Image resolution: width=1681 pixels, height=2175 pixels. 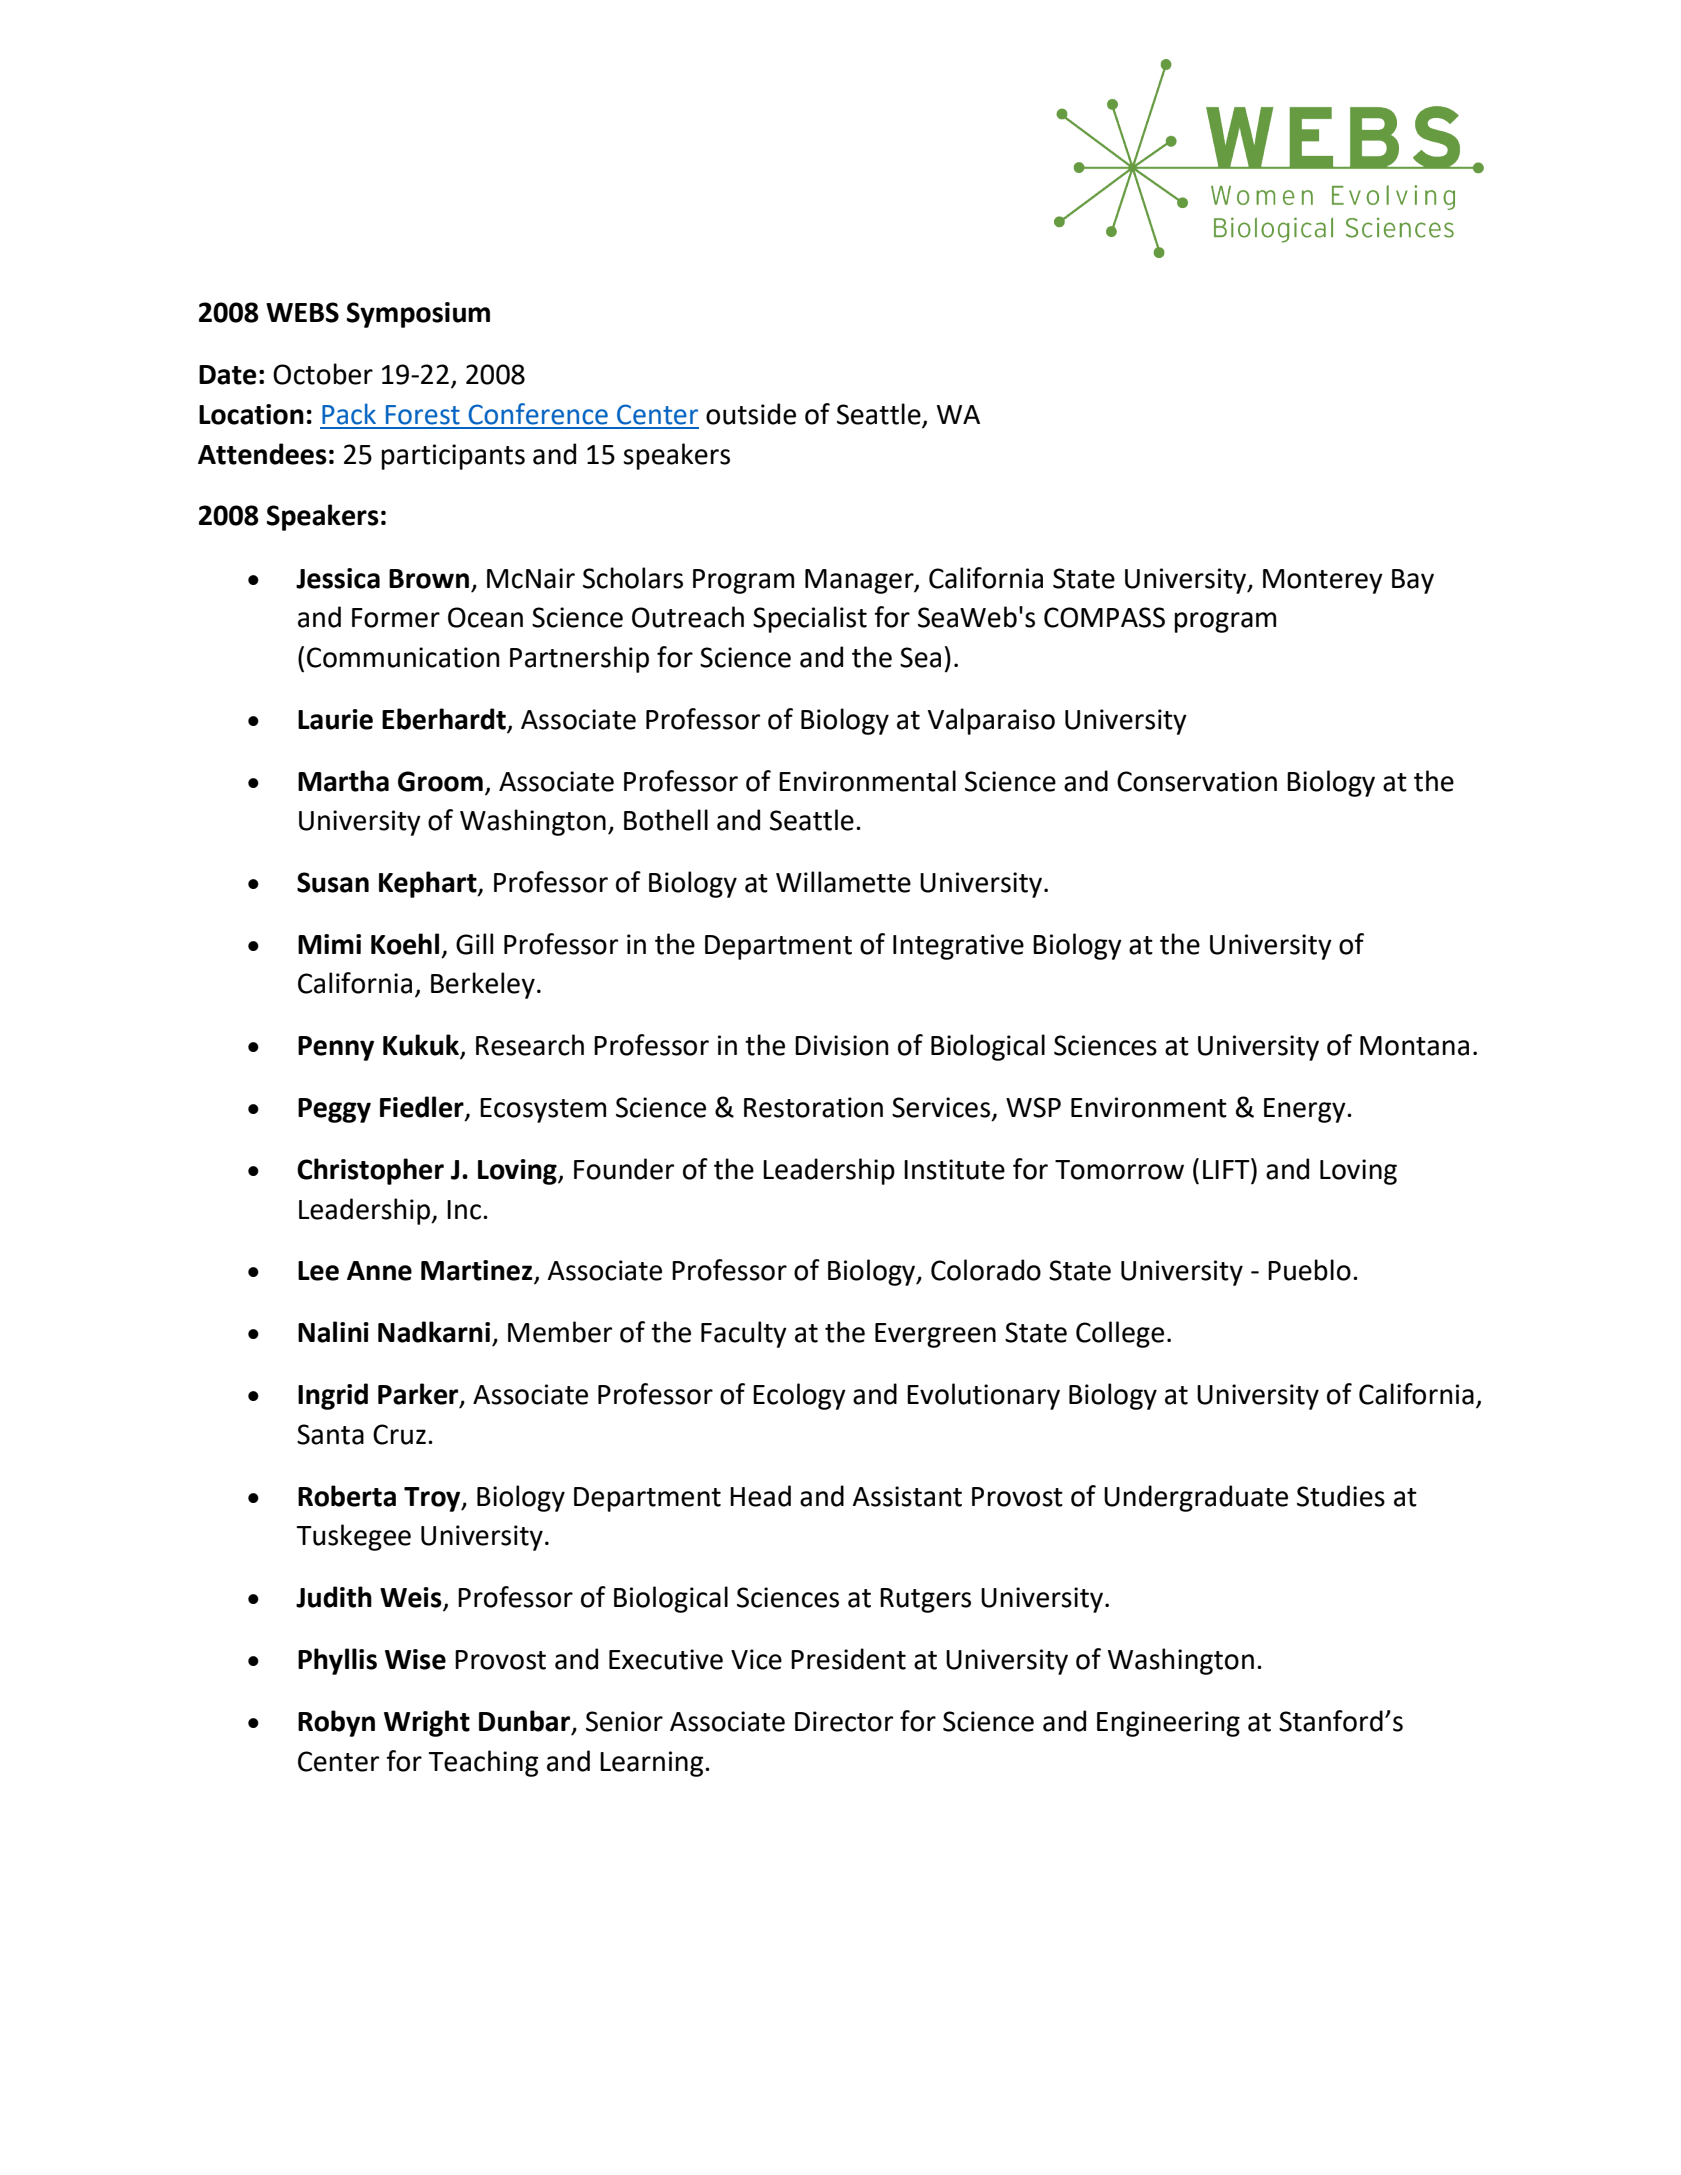 I want to click on October, so click(x=323, y=374).
